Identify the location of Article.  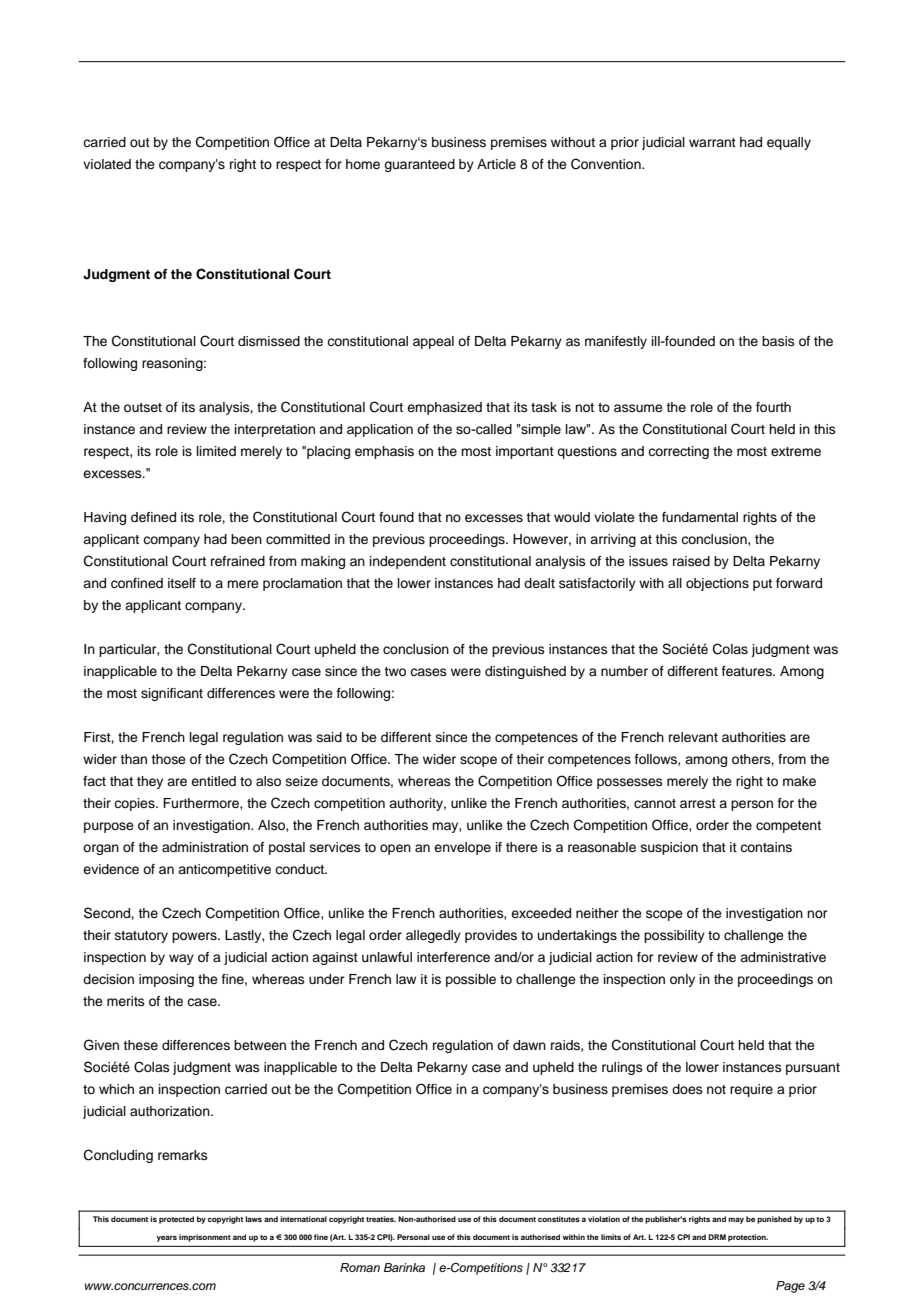
(496, 164).
